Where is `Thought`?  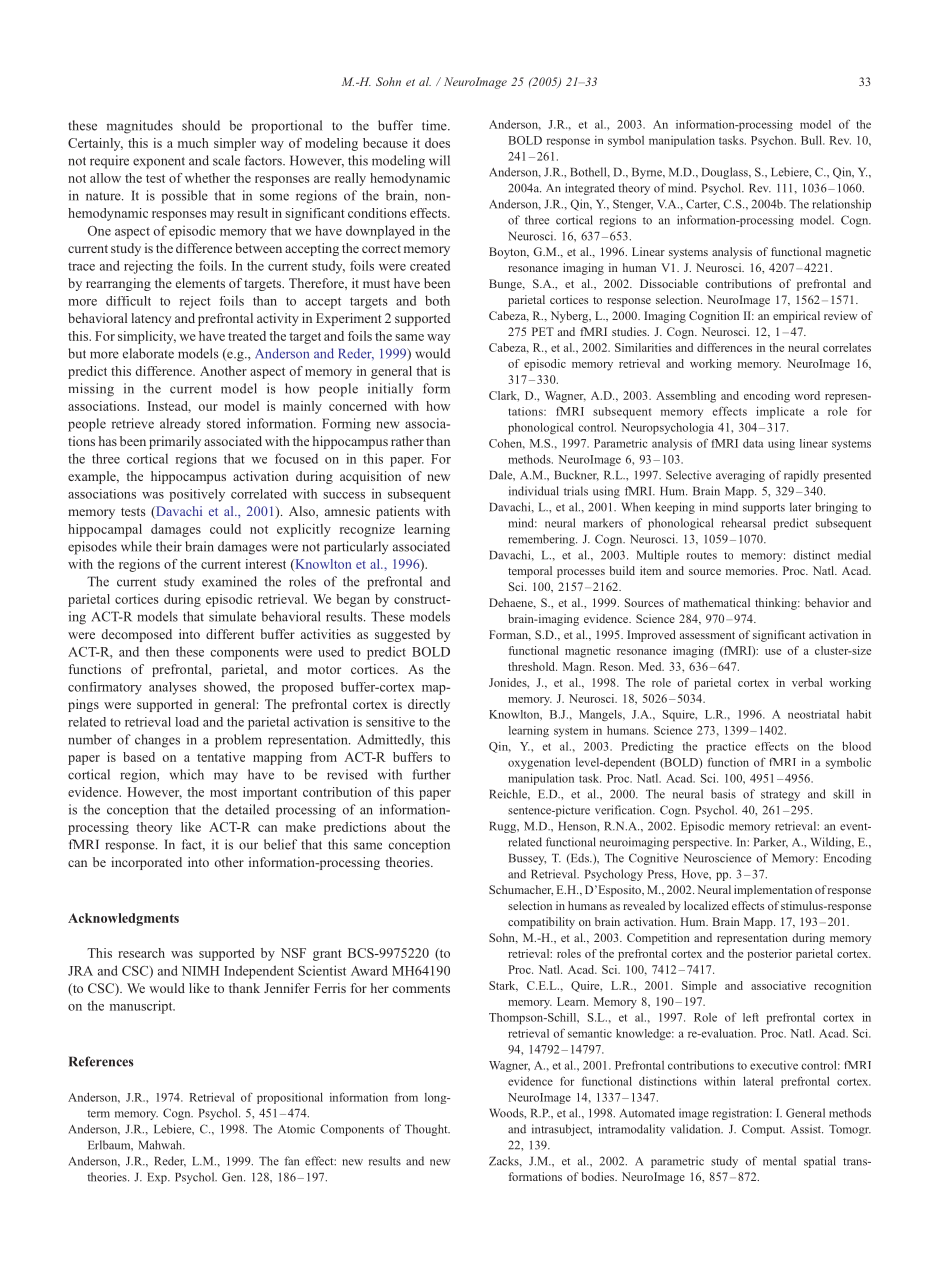 Thought is located at coordinates (427, 1130).
